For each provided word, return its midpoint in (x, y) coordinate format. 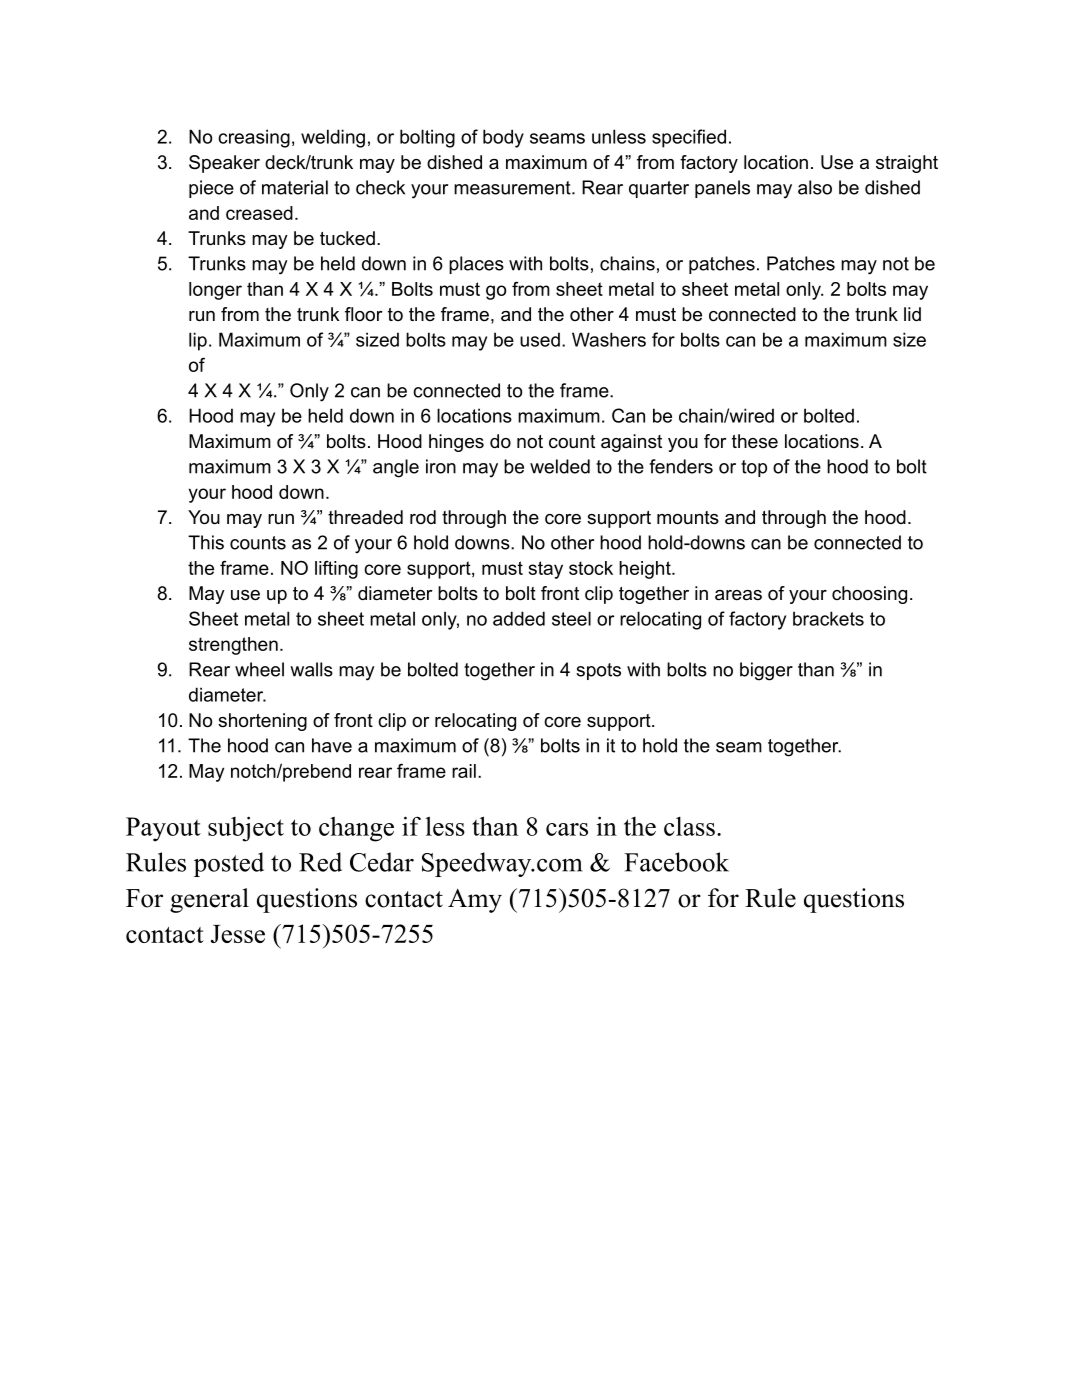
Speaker (224, 164)
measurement (513, 188)
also (815, 187)
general (209, 900)
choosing (869, 595)
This (206, 542)
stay (546, 570)
